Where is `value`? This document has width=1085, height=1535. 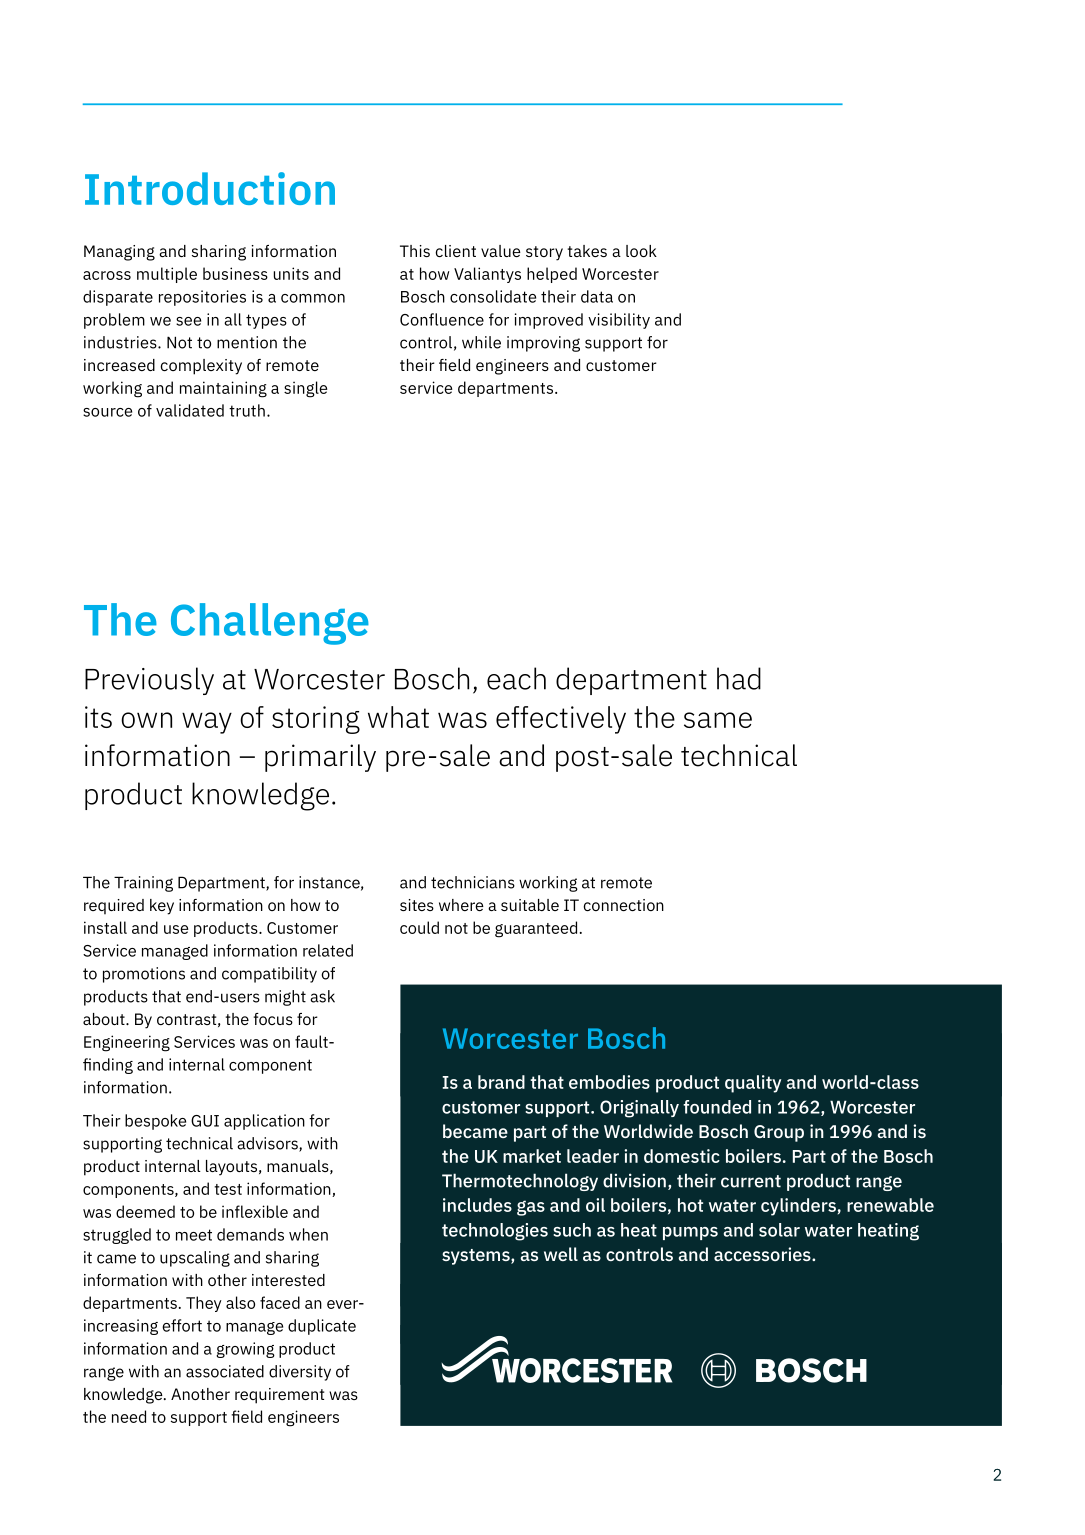
value is located at coordinates (501, 251).
